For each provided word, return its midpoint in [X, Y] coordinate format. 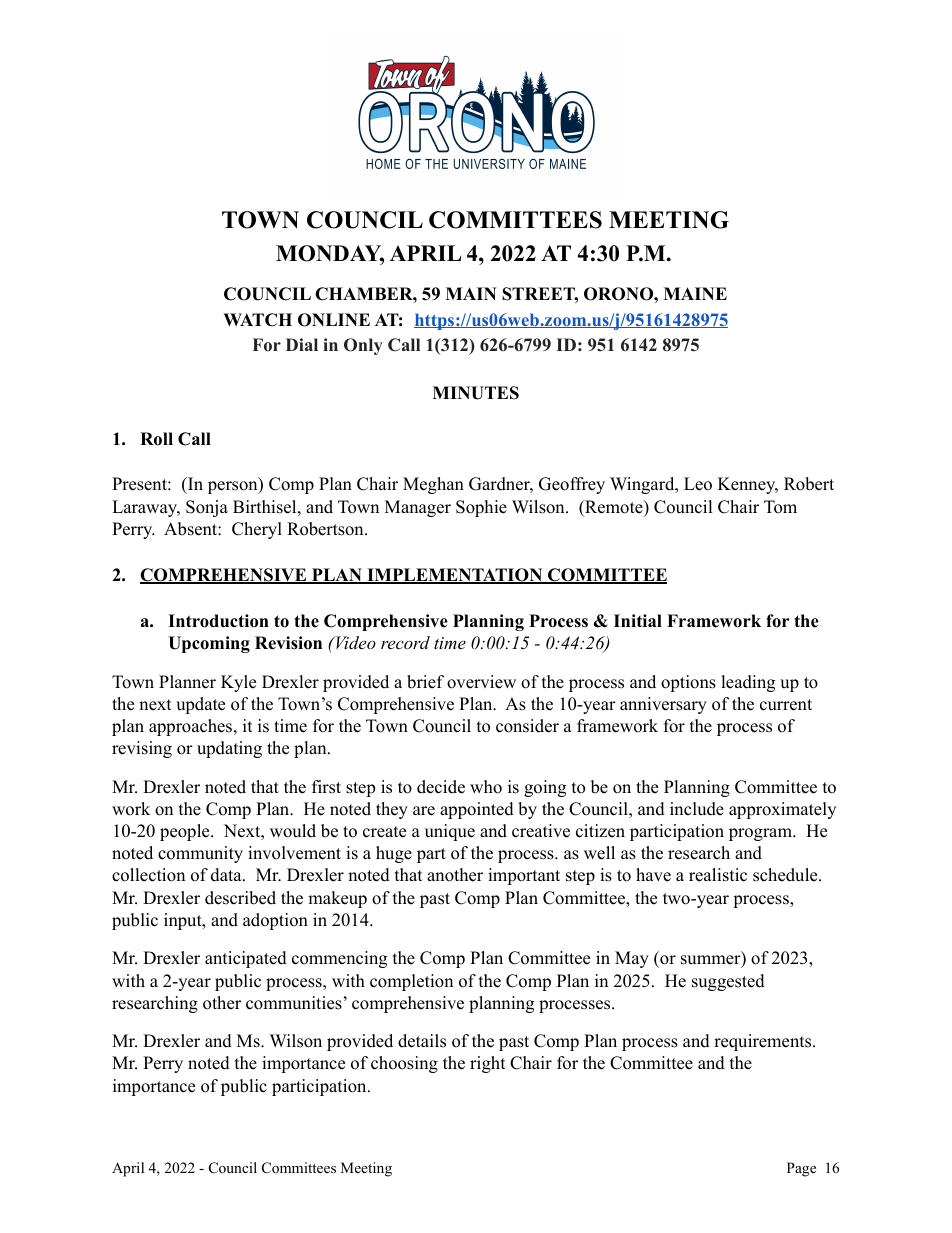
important [524, 876]
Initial [638, 620]
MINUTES [476, 393]
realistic [718, 875]
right [488, 1064]
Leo [698, 484]
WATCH [257, 320]
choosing [404, 1064]
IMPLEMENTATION [455, 576]
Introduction [218, 621]
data [227, 875]
